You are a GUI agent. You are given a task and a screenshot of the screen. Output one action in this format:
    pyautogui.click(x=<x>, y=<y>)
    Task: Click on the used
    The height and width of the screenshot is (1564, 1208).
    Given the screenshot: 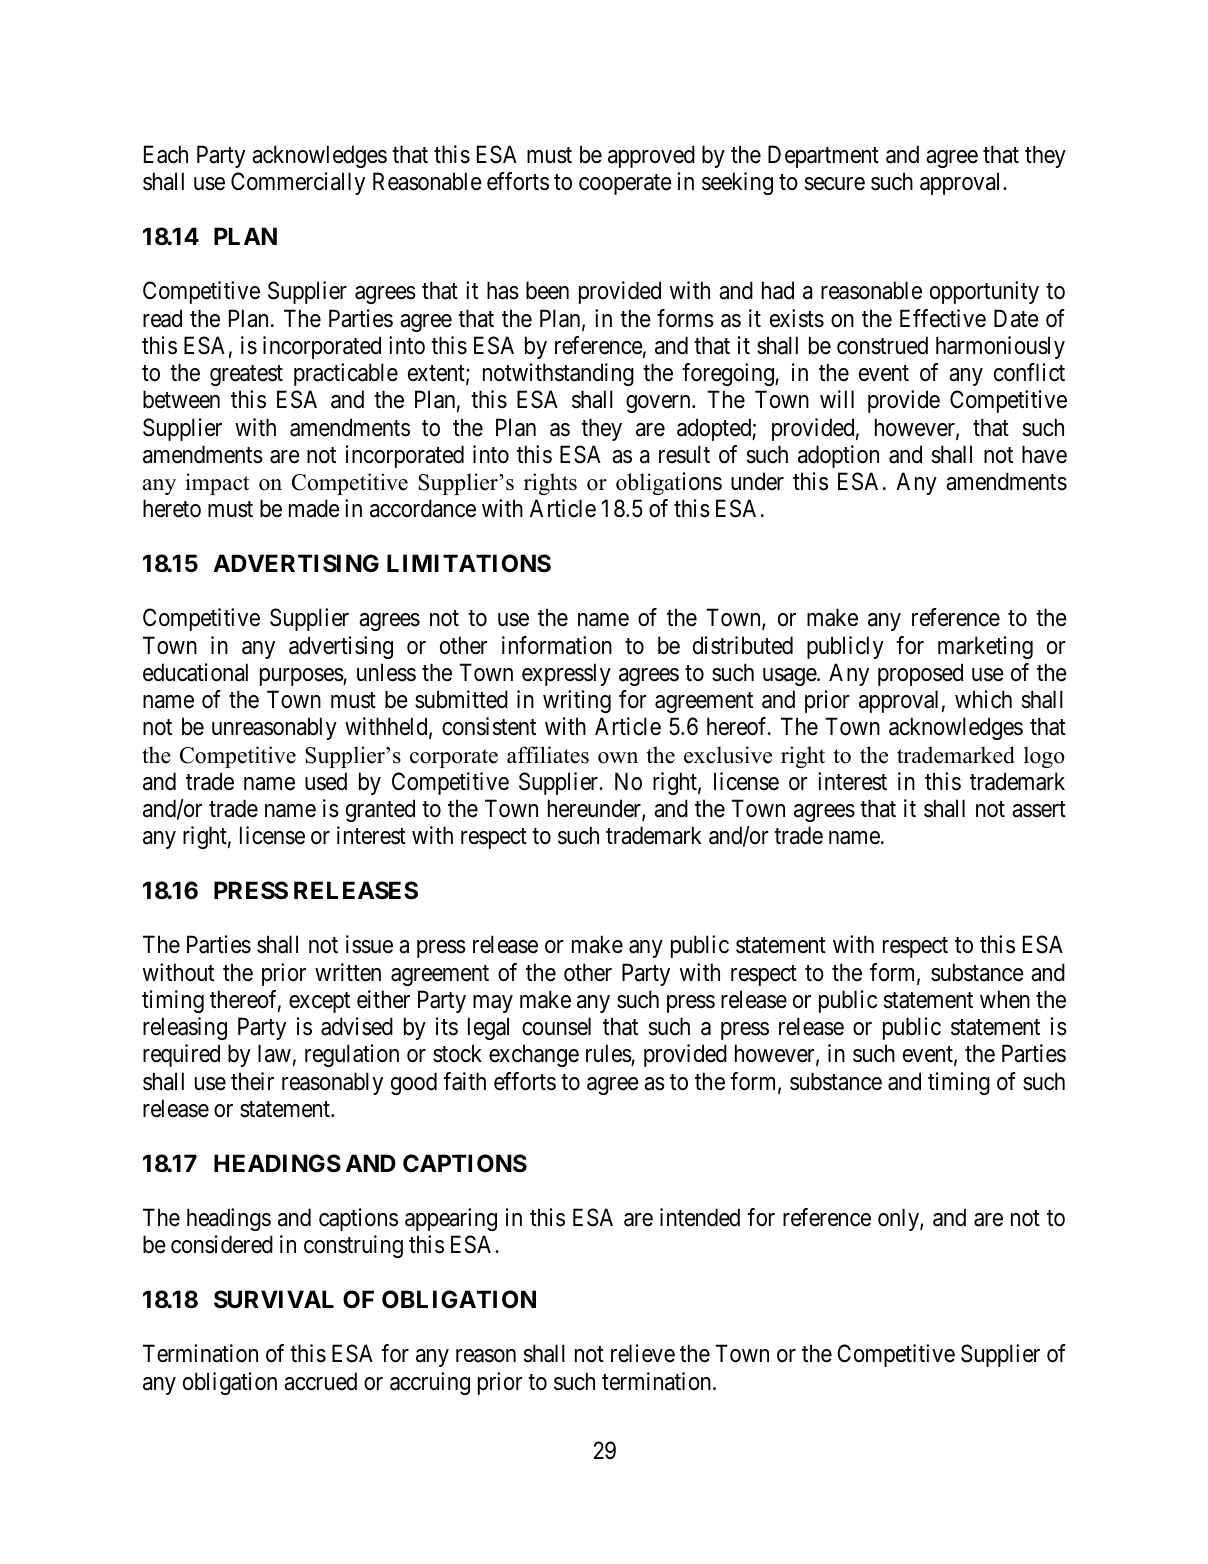 What is the action you would take?
    pyautogui.click(x=326, y=781)
